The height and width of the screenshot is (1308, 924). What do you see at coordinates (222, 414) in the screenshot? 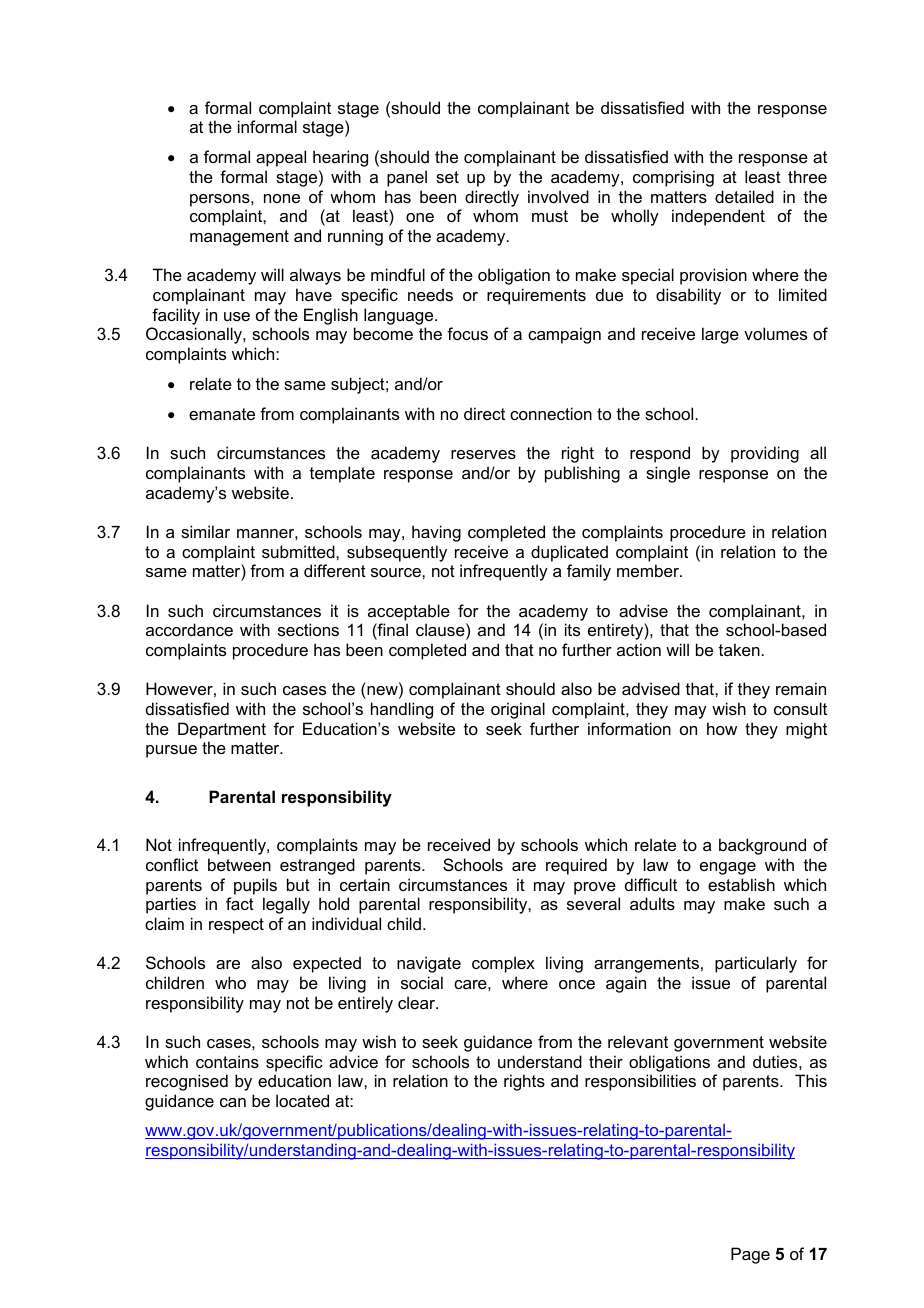
I see `emanate` at bounding box center [222, 414].
